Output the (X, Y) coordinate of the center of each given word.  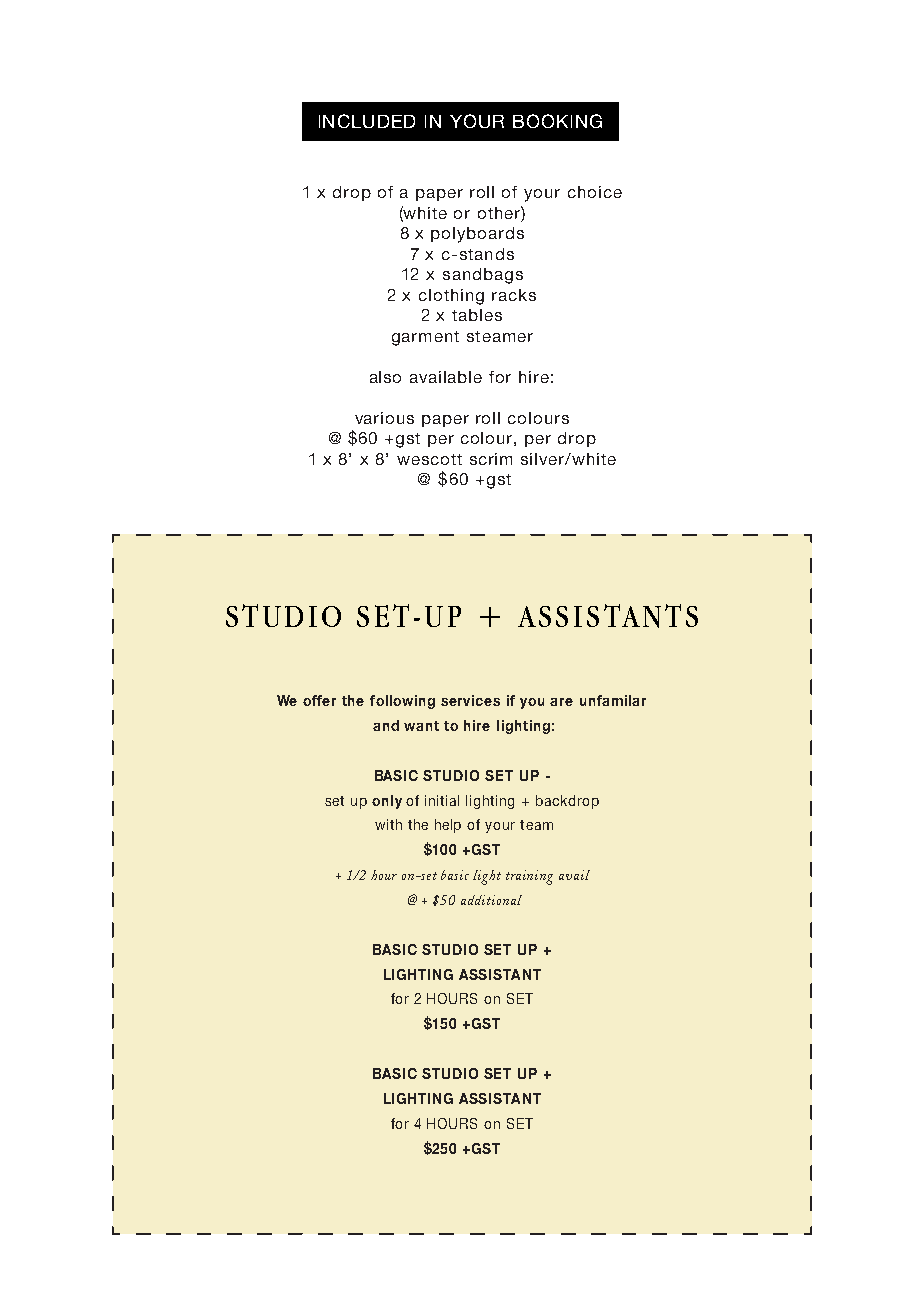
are (561, 702)
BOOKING (557, 121)
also (385, 377)
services (470, 700)
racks (514, 295)
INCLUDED (367, 121)
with (388, 824)
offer (319, 700)
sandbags (483, 276)
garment (425, 338)
